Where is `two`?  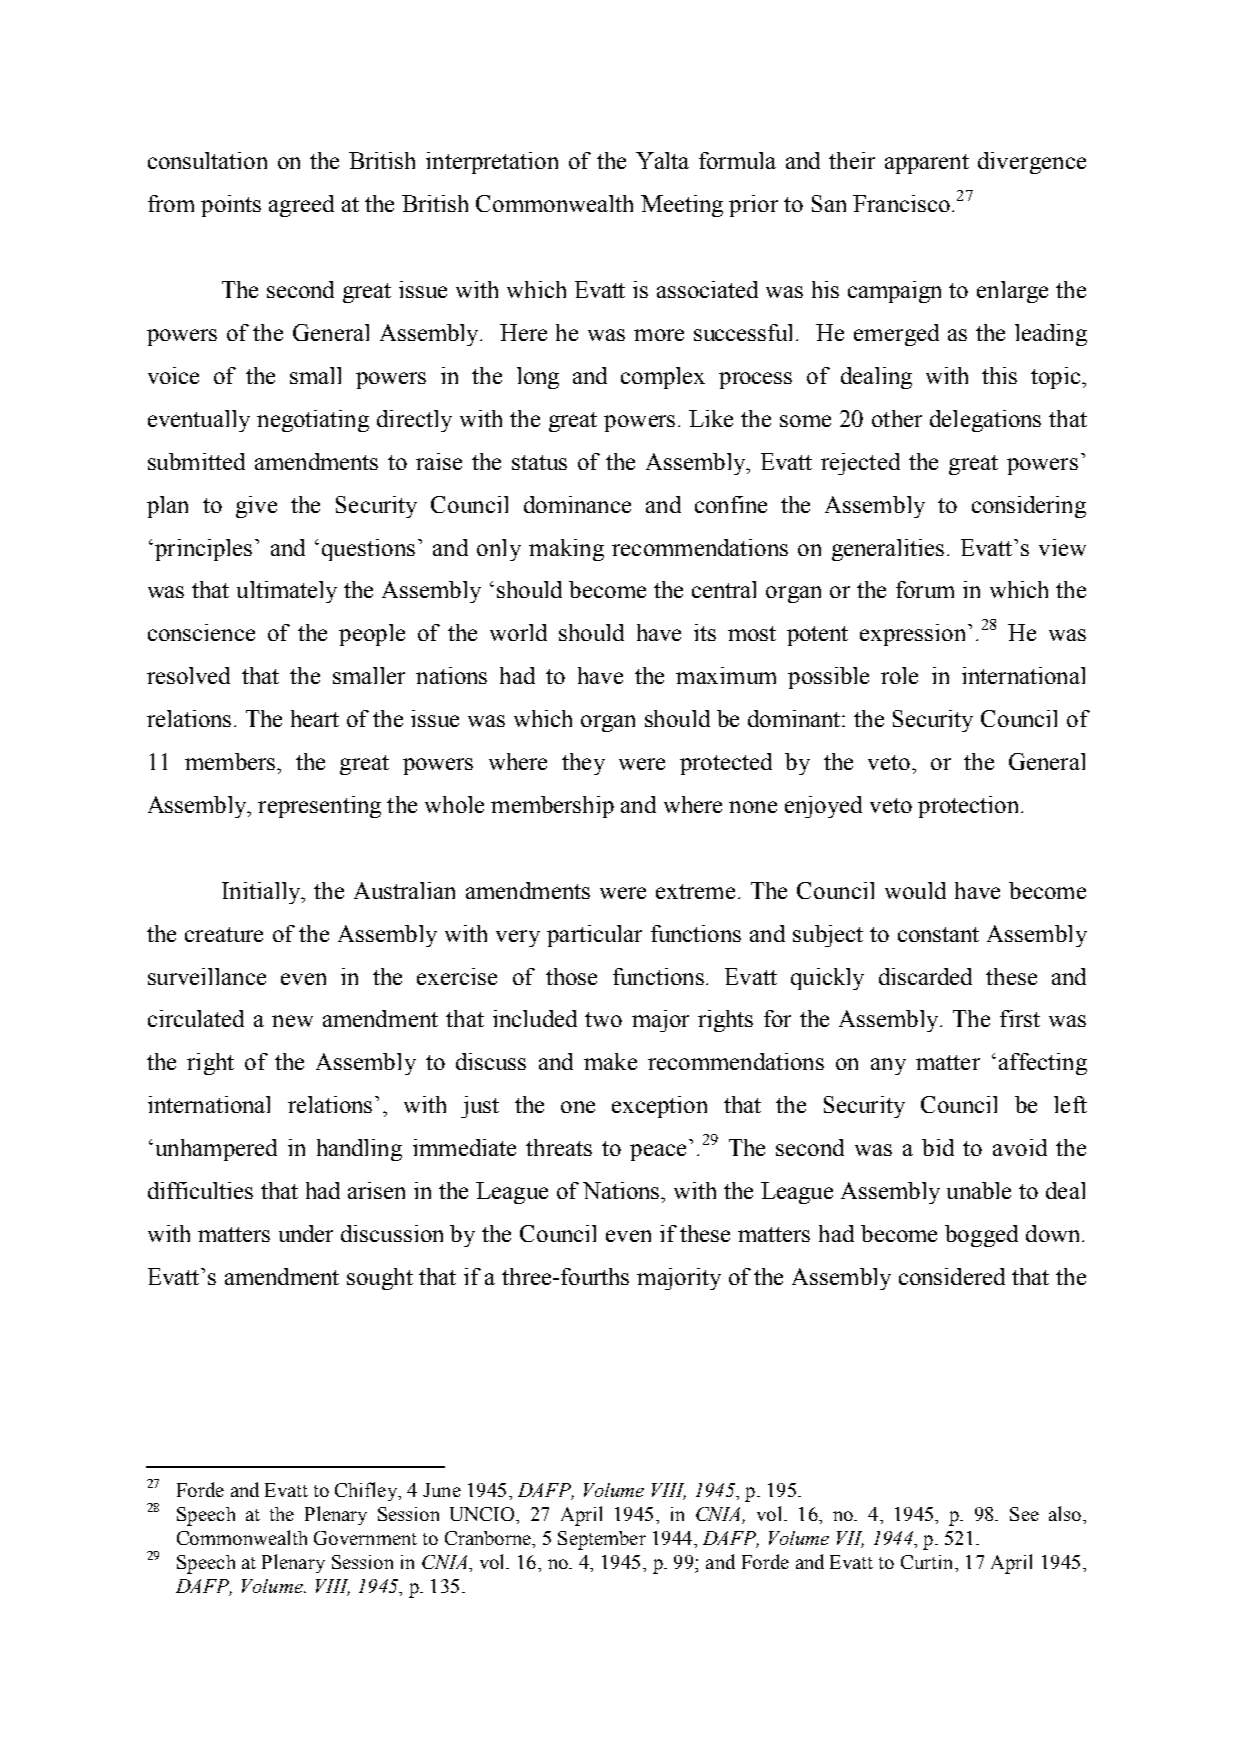
two is located at coordinates (603, 1019).
